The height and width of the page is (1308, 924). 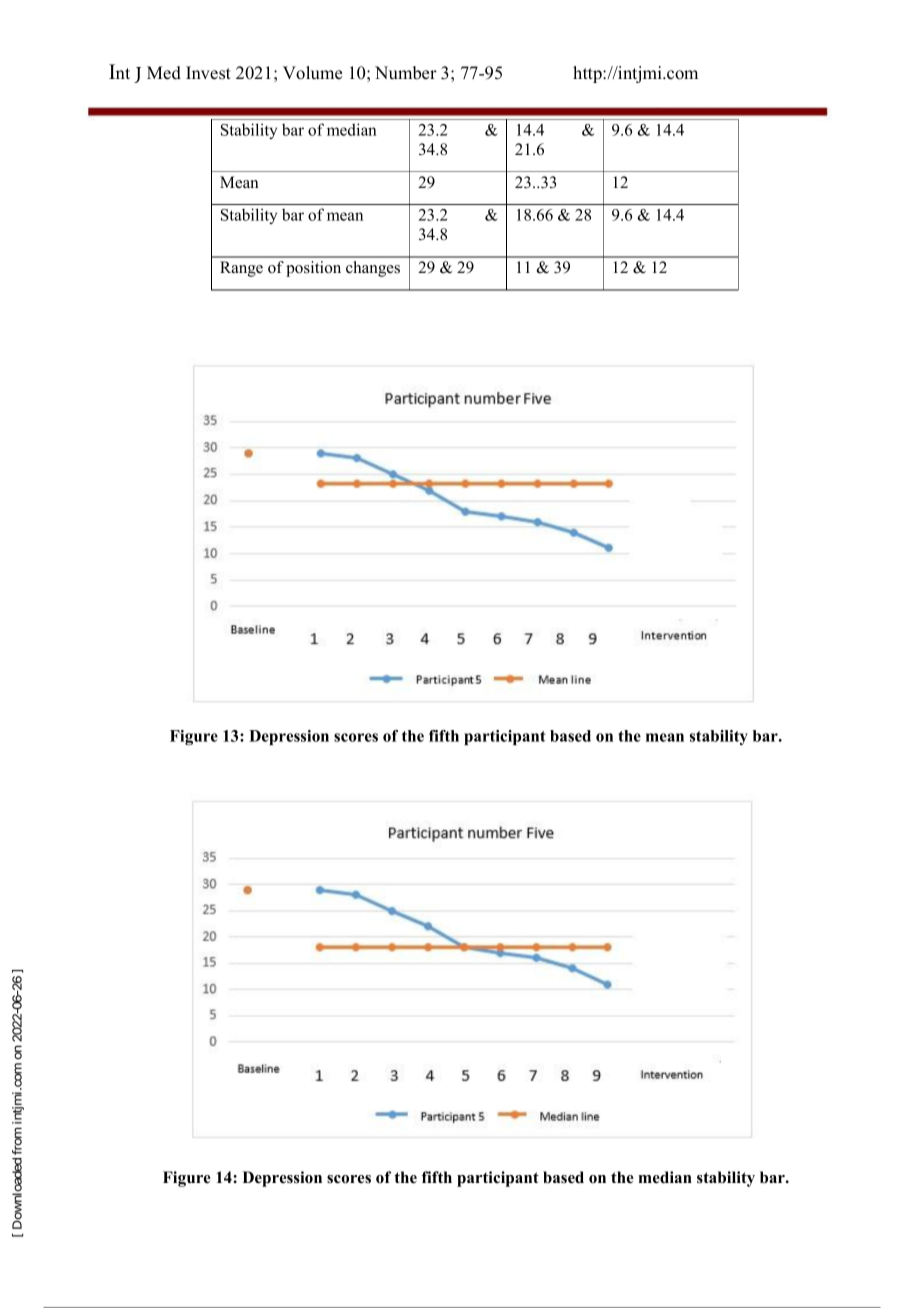 What do you see at coordinates (208, 73) in the page?
I see `Invest` at bounding box center [208, 73].
